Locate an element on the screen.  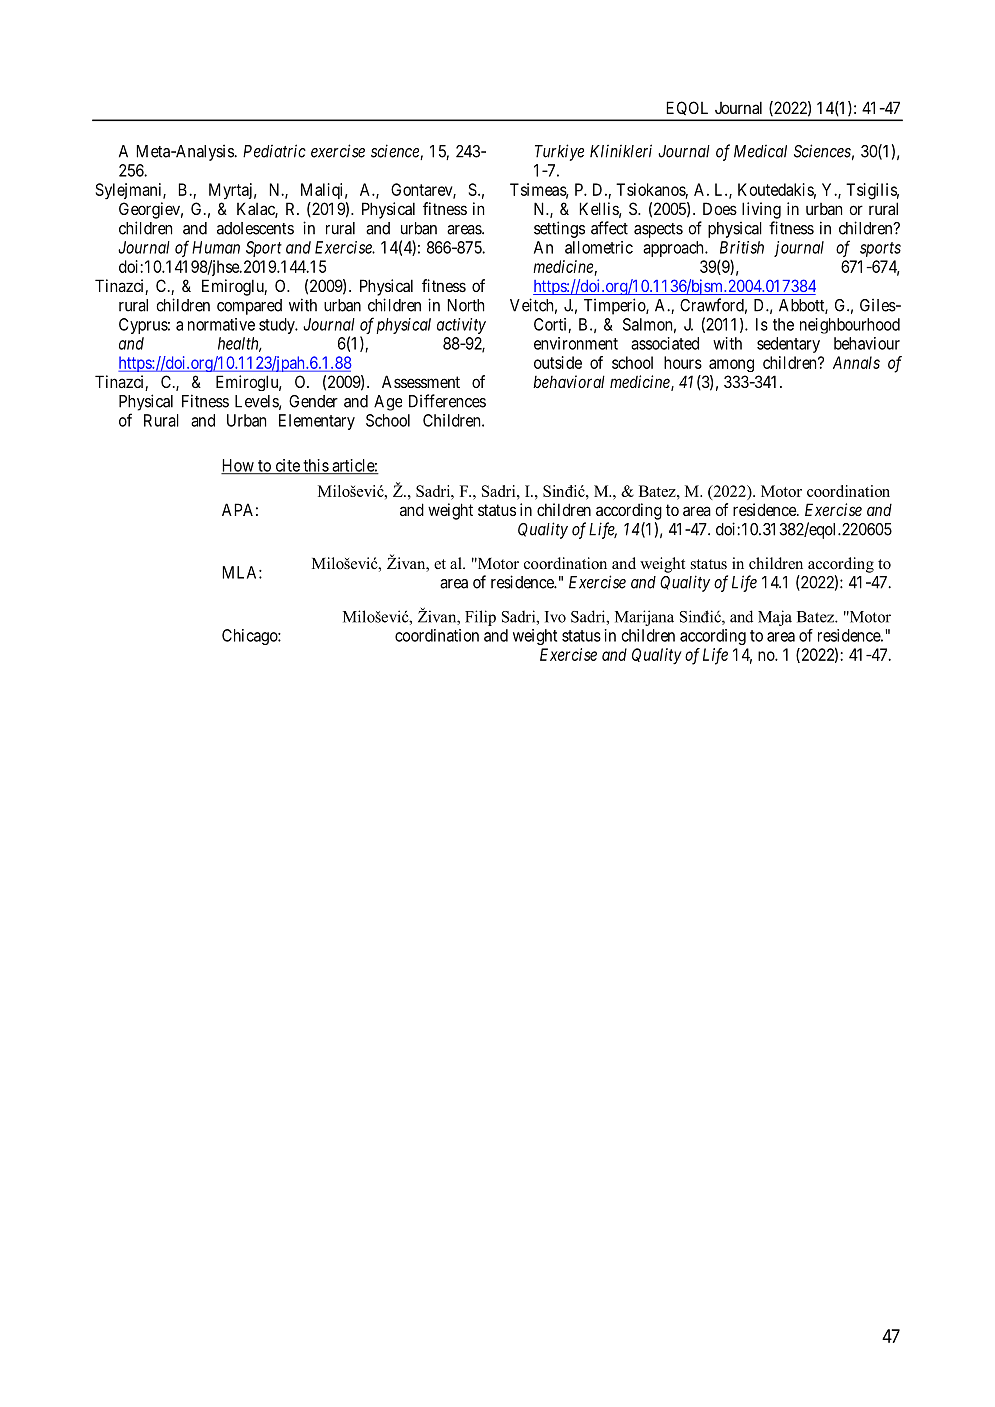
Filip is located at coordinates (480, 618).
